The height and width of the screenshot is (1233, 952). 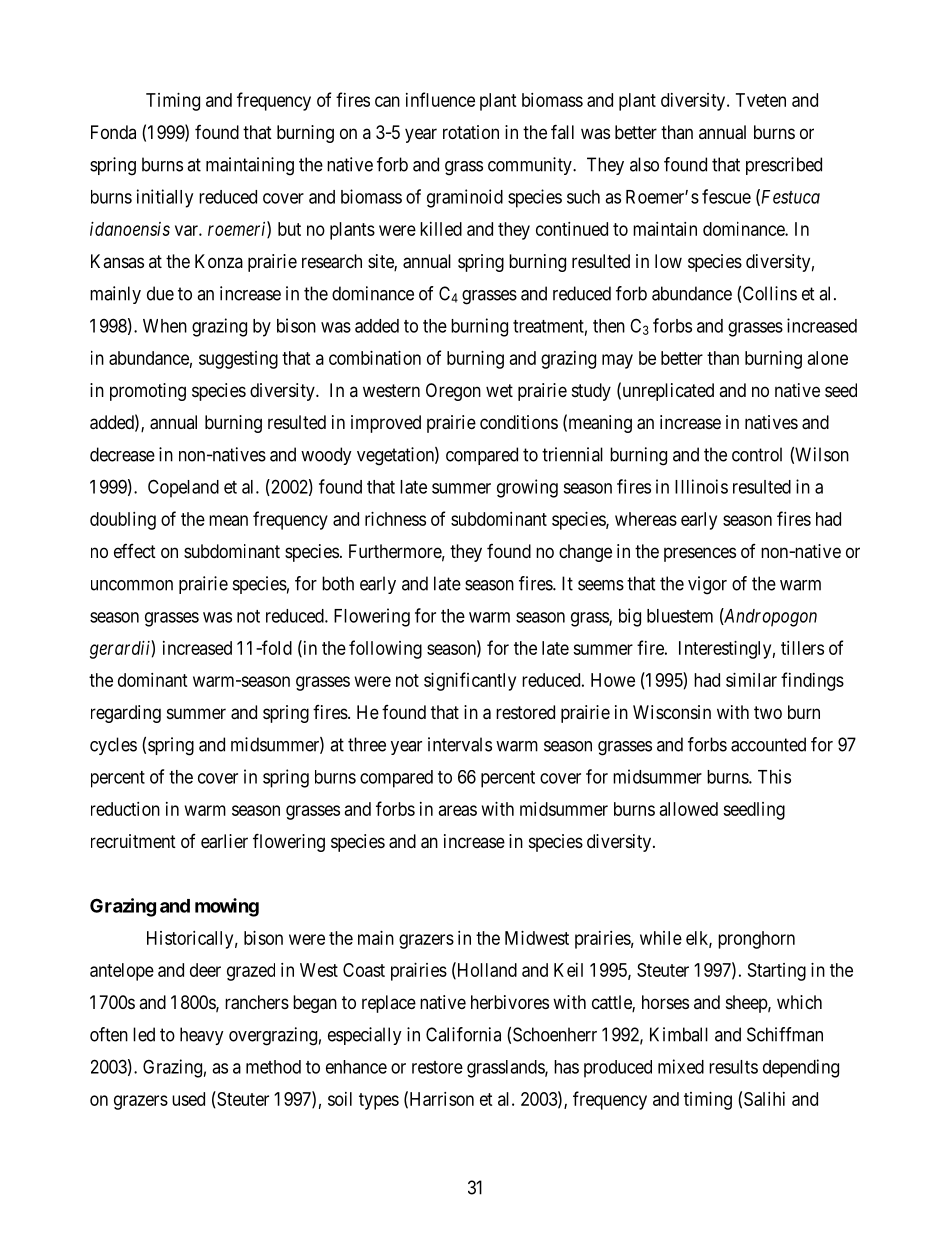 What do you see at coordinates (188, 1099) in the screenshot?
I see `used` at bounding box center [188, 1099].
